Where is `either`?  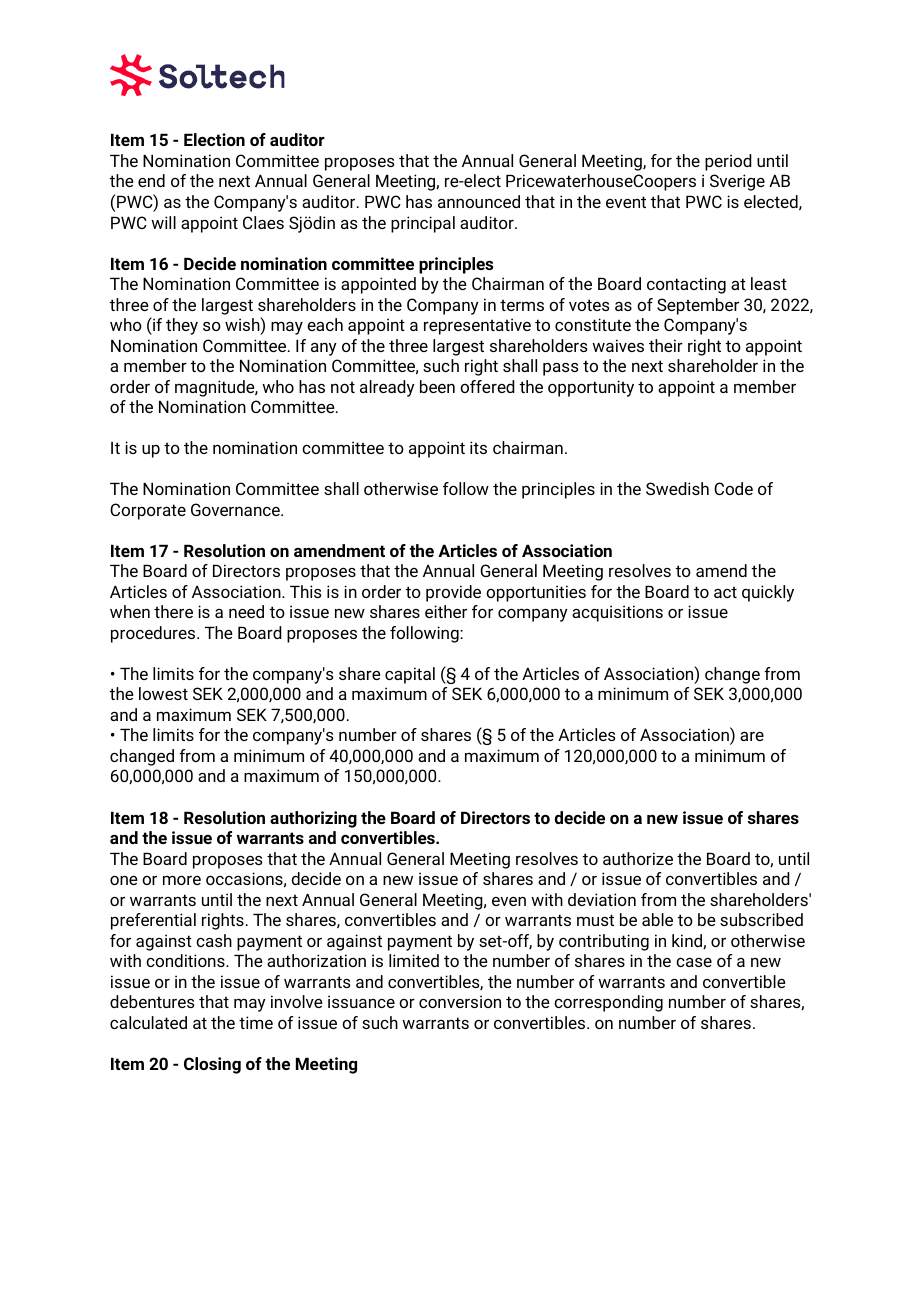 either is located at coordinates (446, 611).
